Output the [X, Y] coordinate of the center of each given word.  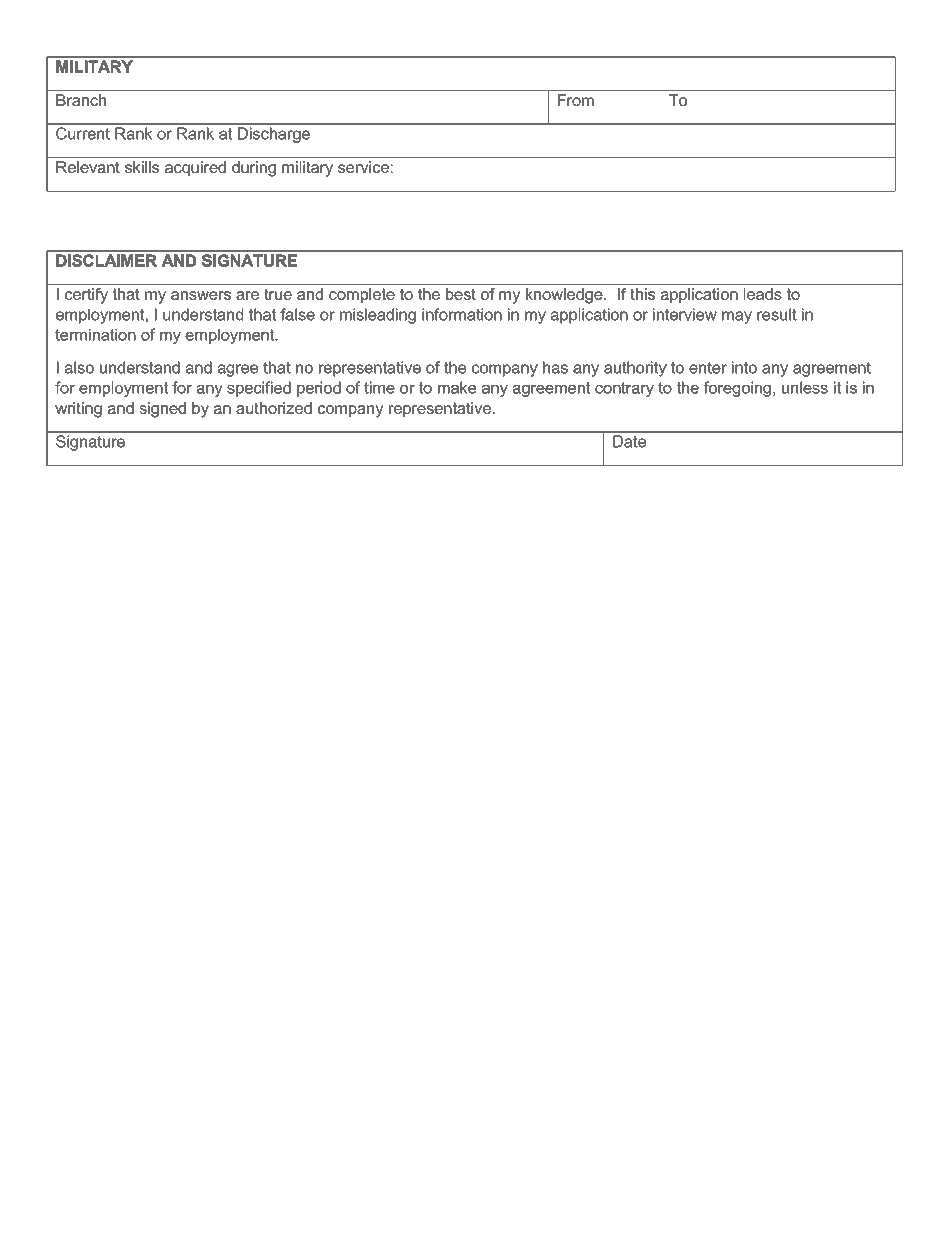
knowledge [565, 296]
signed [162, 410]
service [363, 167]
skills [142, 167]
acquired [195, 169]
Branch [81, 100]
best [461, 294]
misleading [378, 316]
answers [201, 295]
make [457, 387]
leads [763, 294]
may [737, 317]
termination [95, 335]
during [254, 169]
